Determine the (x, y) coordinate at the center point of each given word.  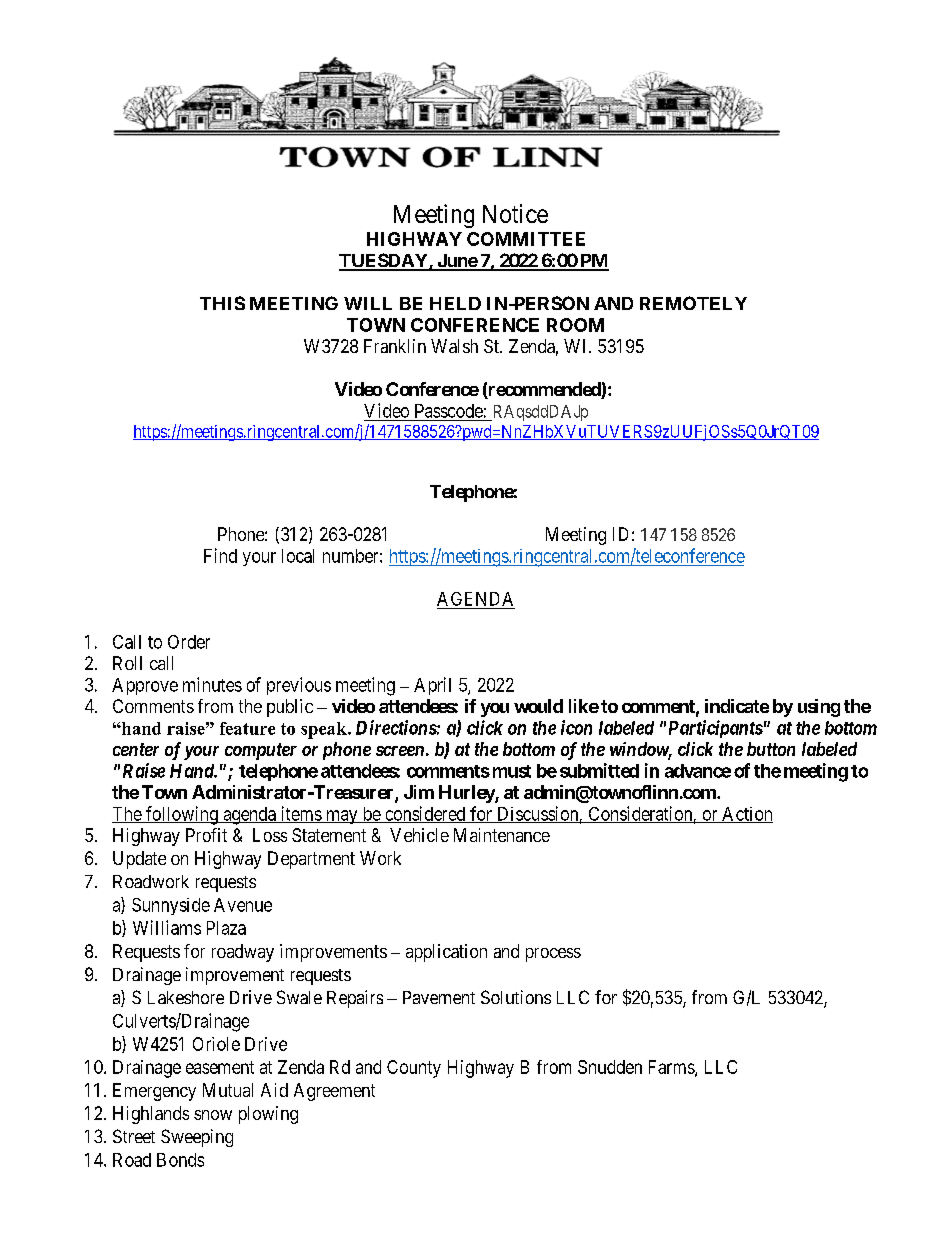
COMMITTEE (526, 239)
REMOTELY (693, 303)
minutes (212, 684)
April (432, 686)
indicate (737, 706)
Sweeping (197, 1138)
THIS (222, 303)
